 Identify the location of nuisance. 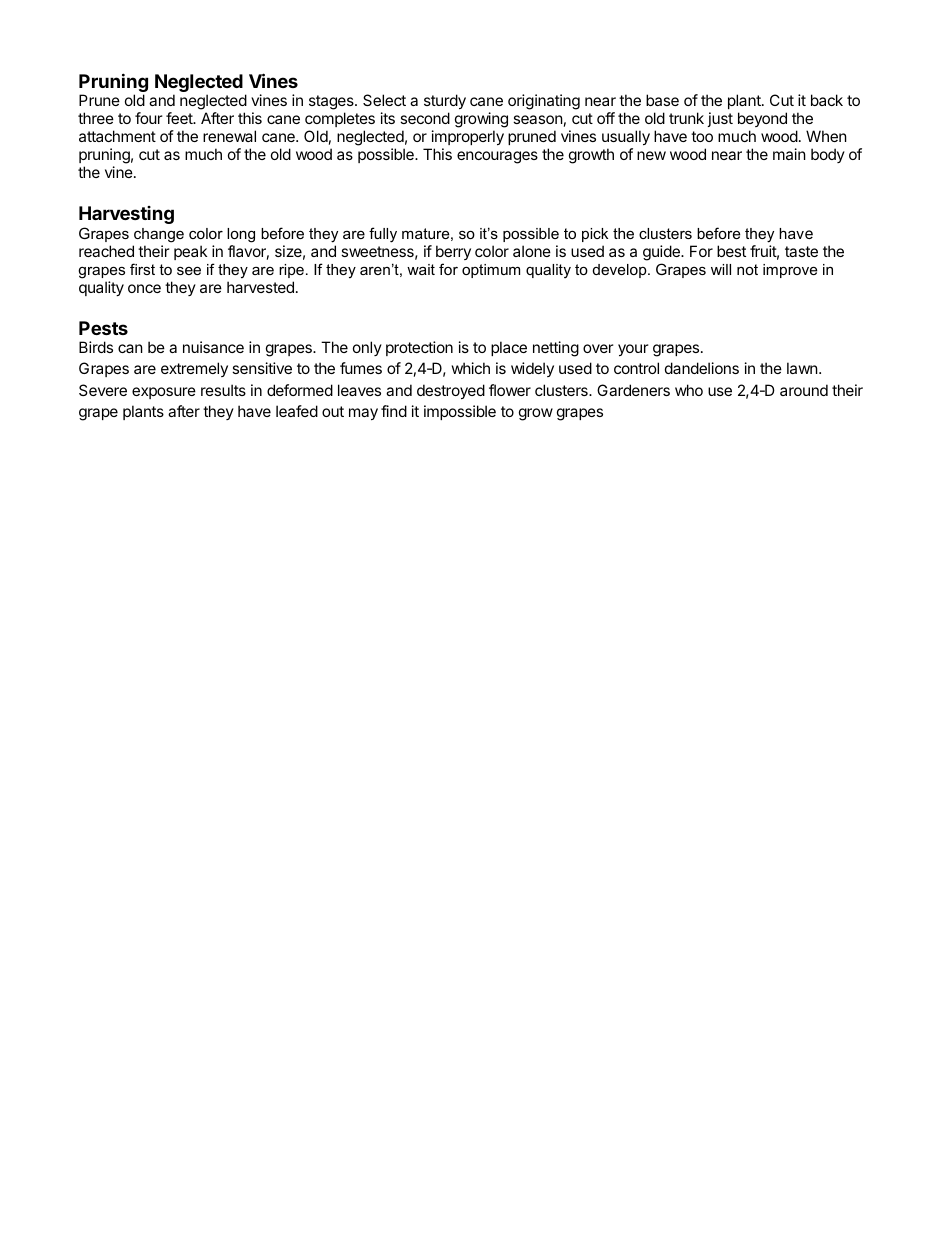
(213, 347).
